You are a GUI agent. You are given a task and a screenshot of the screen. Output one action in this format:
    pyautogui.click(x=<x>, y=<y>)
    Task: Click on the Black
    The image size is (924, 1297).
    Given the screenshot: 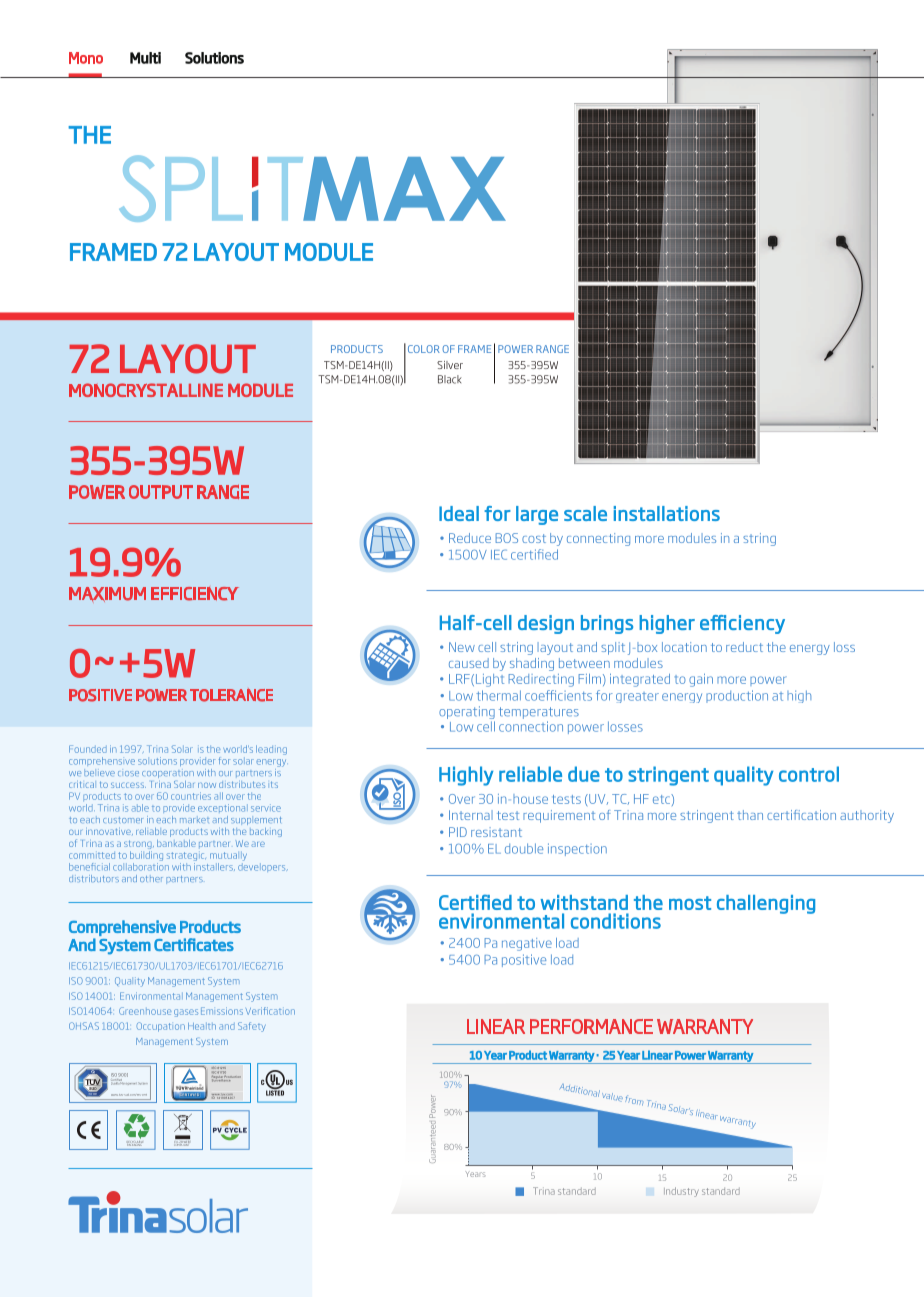 What is the action you would take?
    pyautogui.click(x=450, y=379)
